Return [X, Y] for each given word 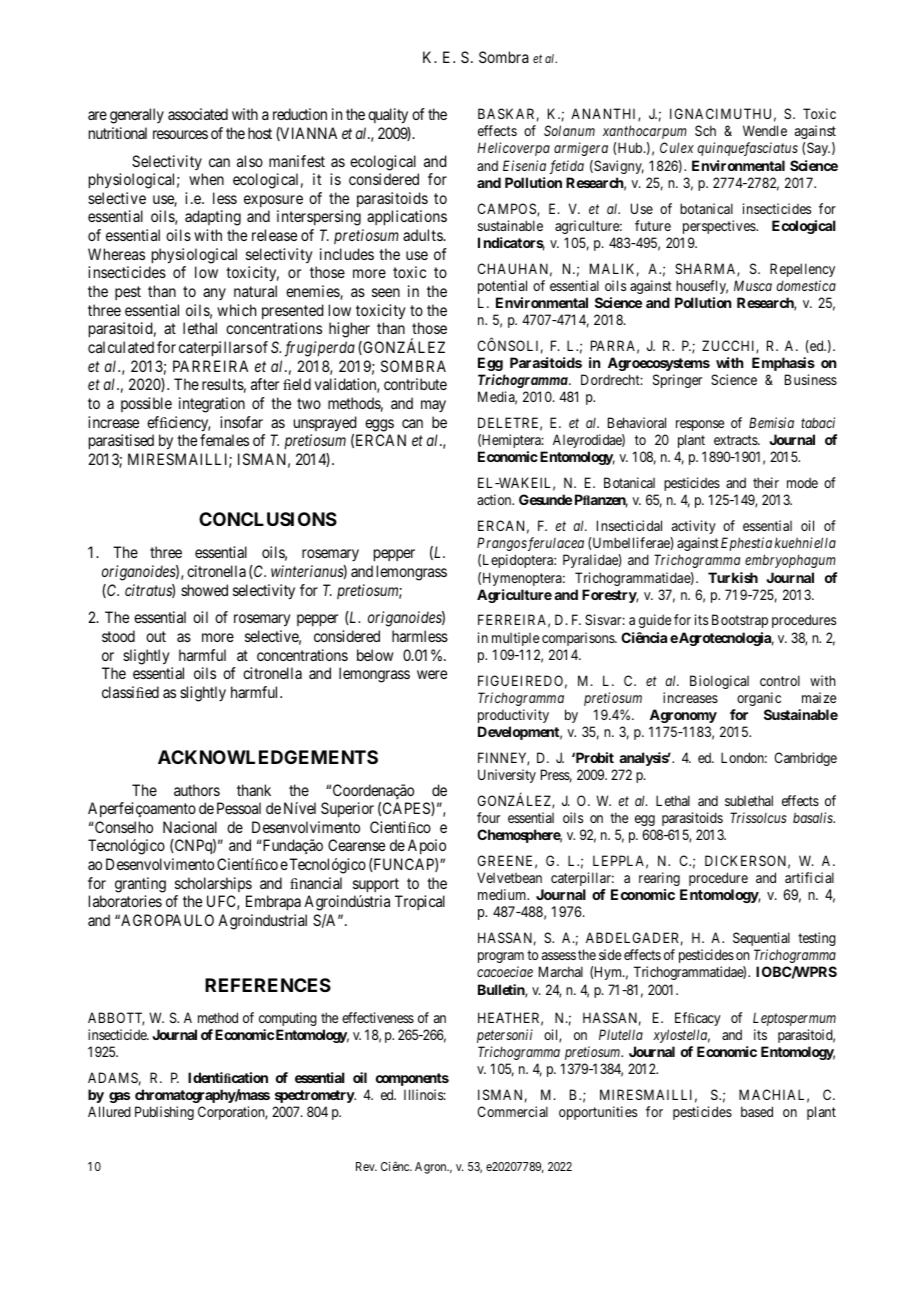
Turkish [733, 577]
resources [180, 134]
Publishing [164, 1113]
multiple [515, 639]
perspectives [720, 227]
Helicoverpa [514, 149]
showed [204, 590]
